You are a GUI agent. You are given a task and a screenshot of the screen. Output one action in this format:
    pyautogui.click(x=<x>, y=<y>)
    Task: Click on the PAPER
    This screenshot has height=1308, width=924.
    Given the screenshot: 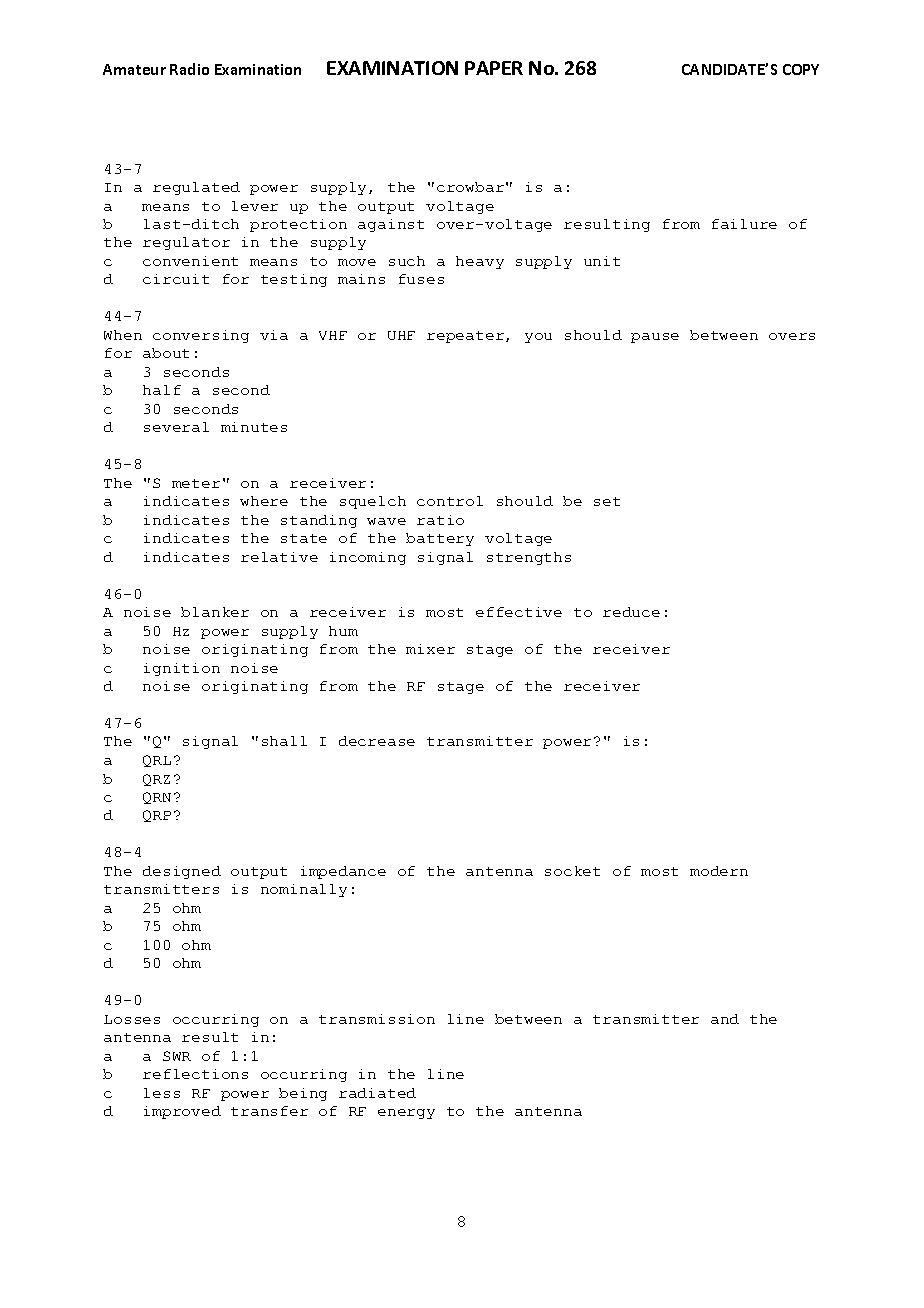 What is the action you would take?
    pyautogui.click(x=494, y=68)
